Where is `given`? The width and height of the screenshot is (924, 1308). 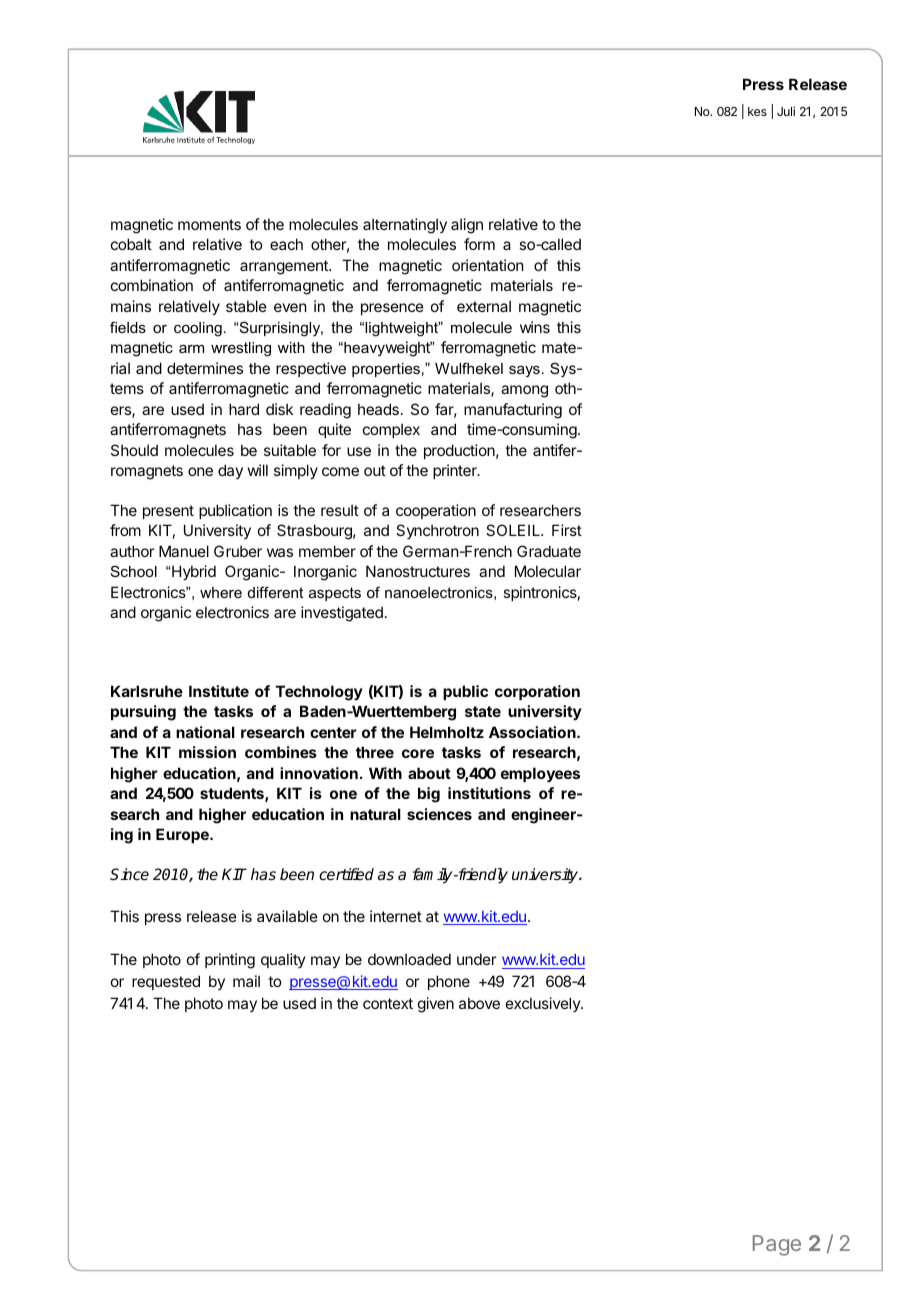
given is located at coordinates (436, 1005).
